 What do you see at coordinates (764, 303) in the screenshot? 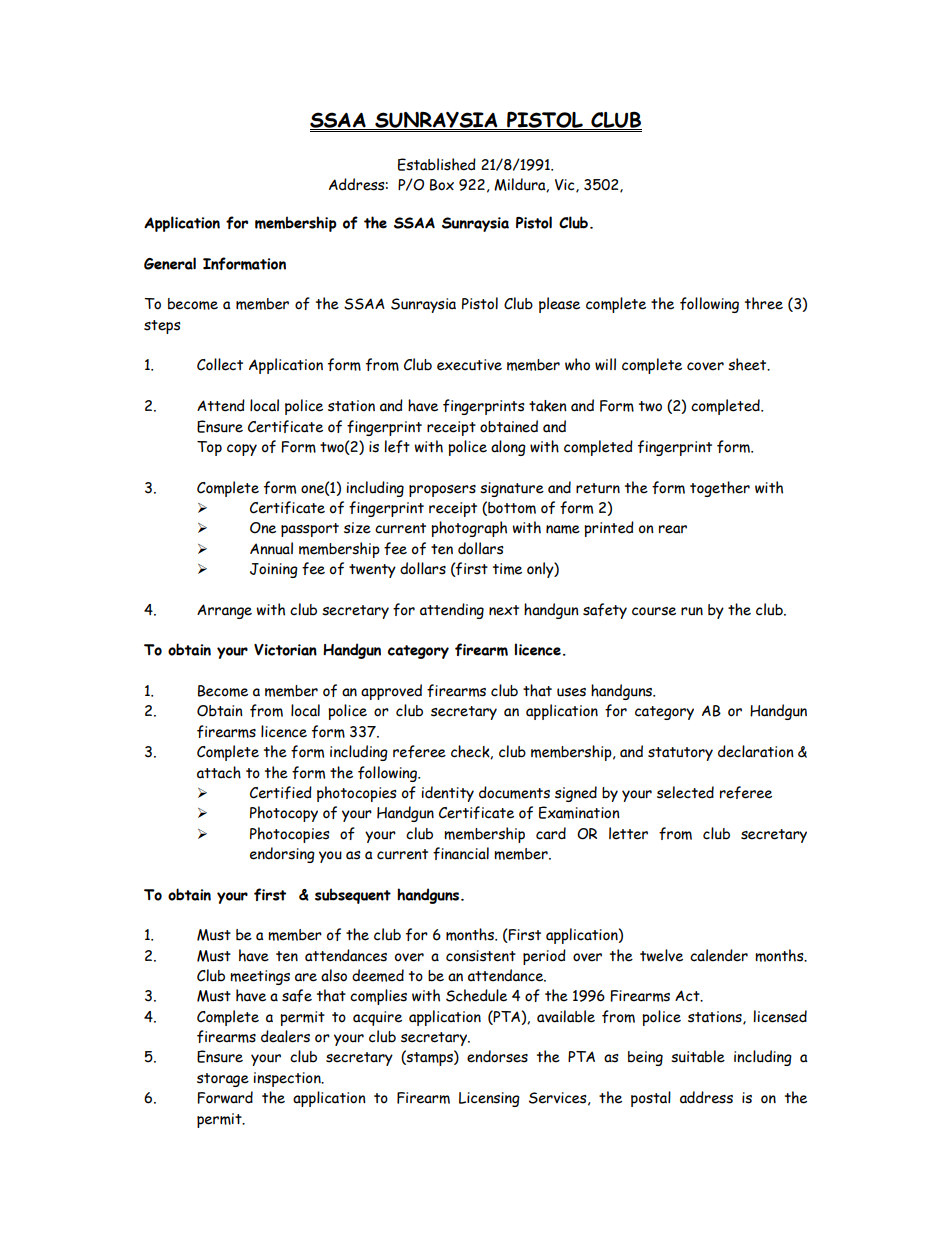
I see `three` at bounding box center [764, 303].
